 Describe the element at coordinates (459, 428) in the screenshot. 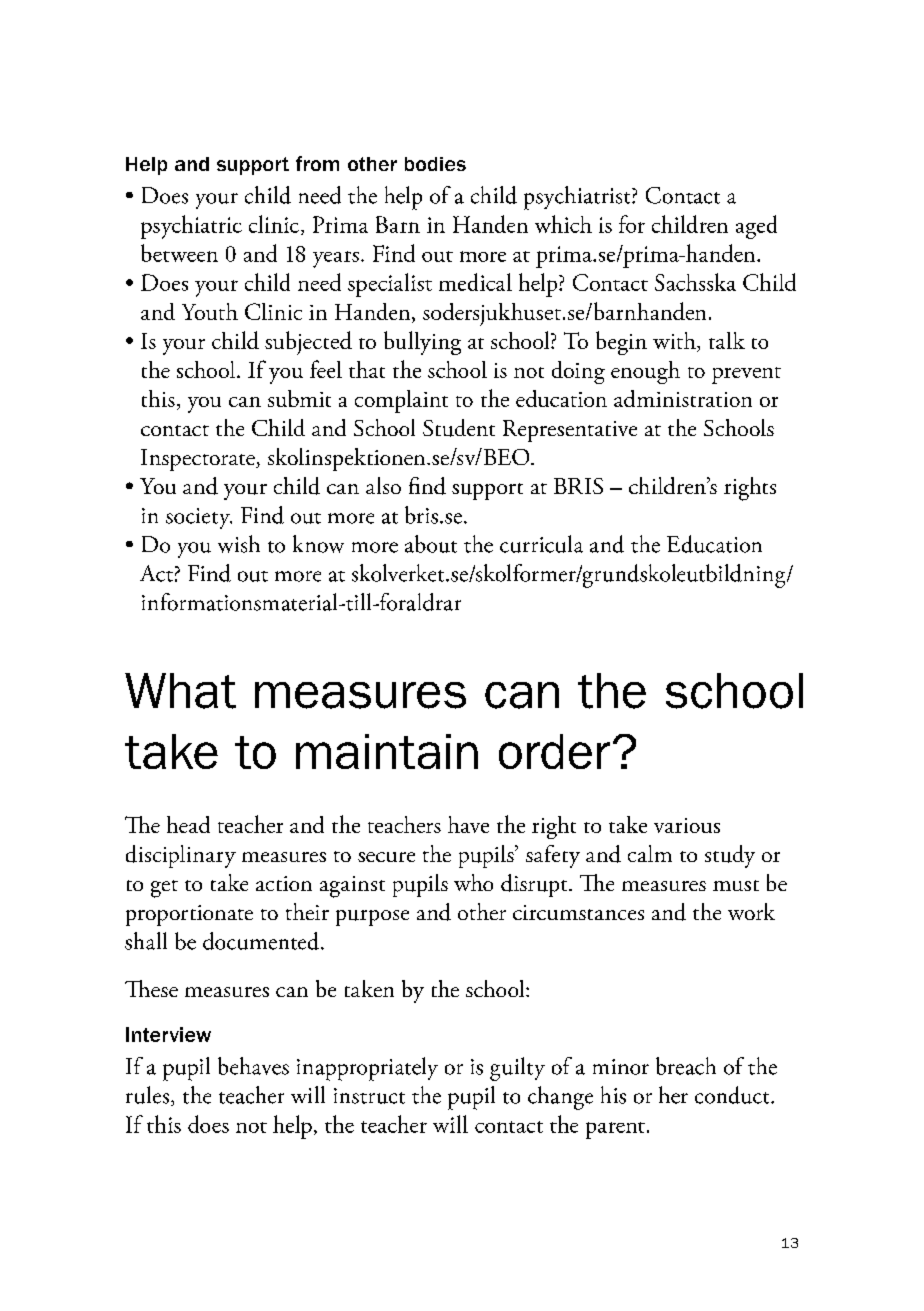

I see `Student` at that location.
